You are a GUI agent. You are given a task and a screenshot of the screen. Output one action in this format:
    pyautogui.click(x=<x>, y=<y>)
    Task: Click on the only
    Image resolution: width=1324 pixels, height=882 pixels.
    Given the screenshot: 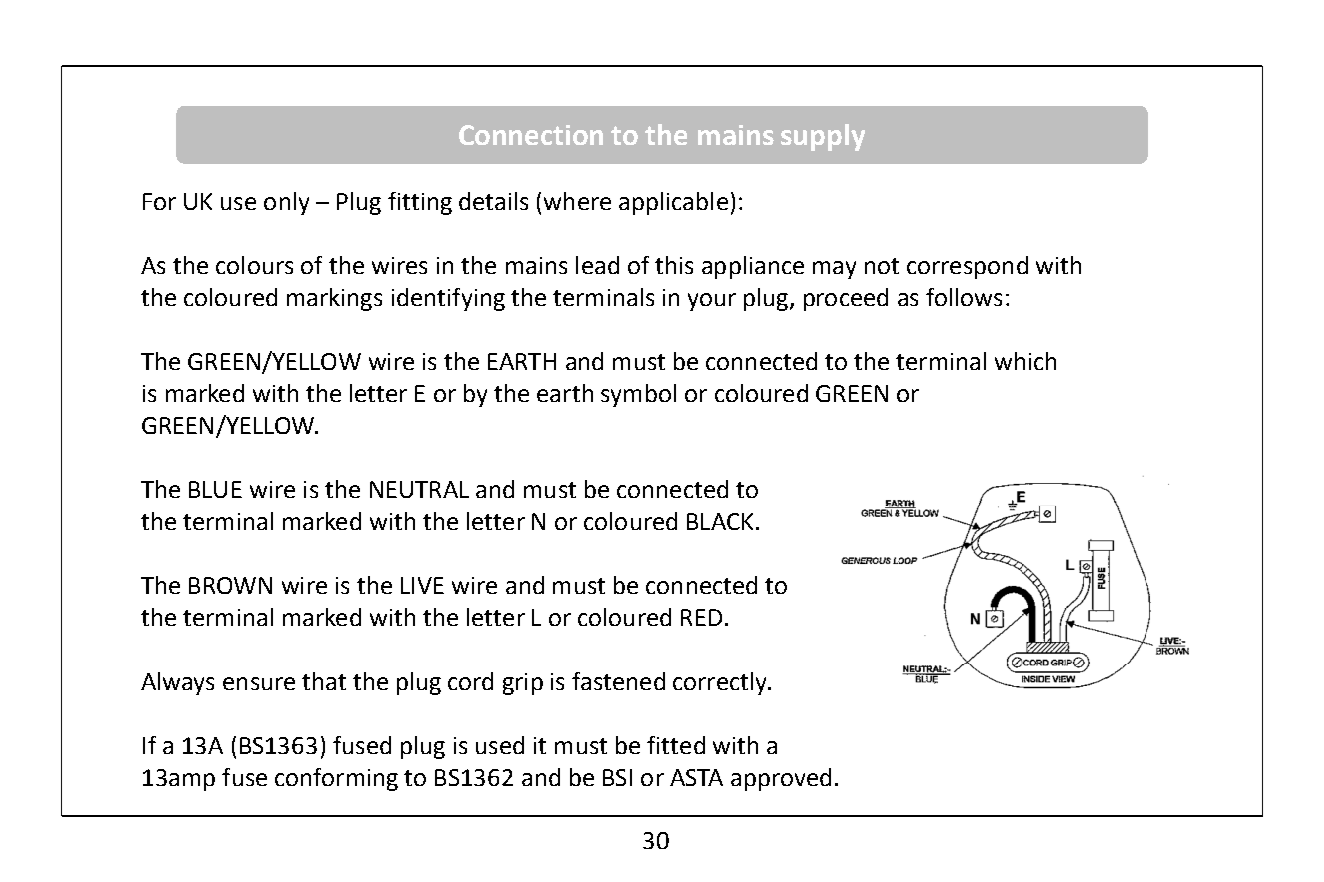 What is the action you would take?
    pyautogui.click(x=286, y=203)
